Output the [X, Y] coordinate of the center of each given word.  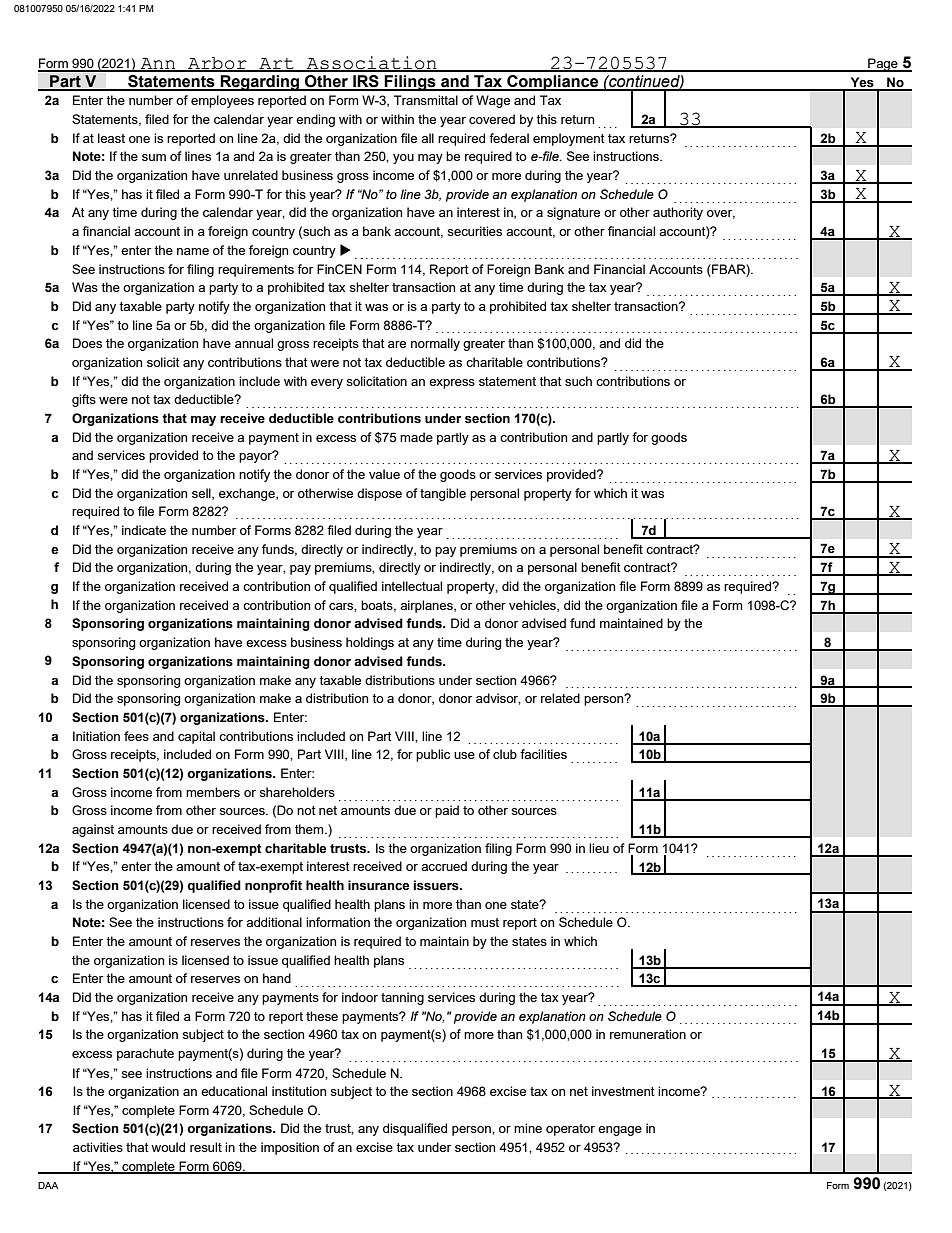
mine [528, 1128]
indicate [144, 530]
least [111, 138]
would [168, 1147]
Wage [493, 101]
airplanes [427, 606]
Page [883, 65]
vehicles [533, 606]
